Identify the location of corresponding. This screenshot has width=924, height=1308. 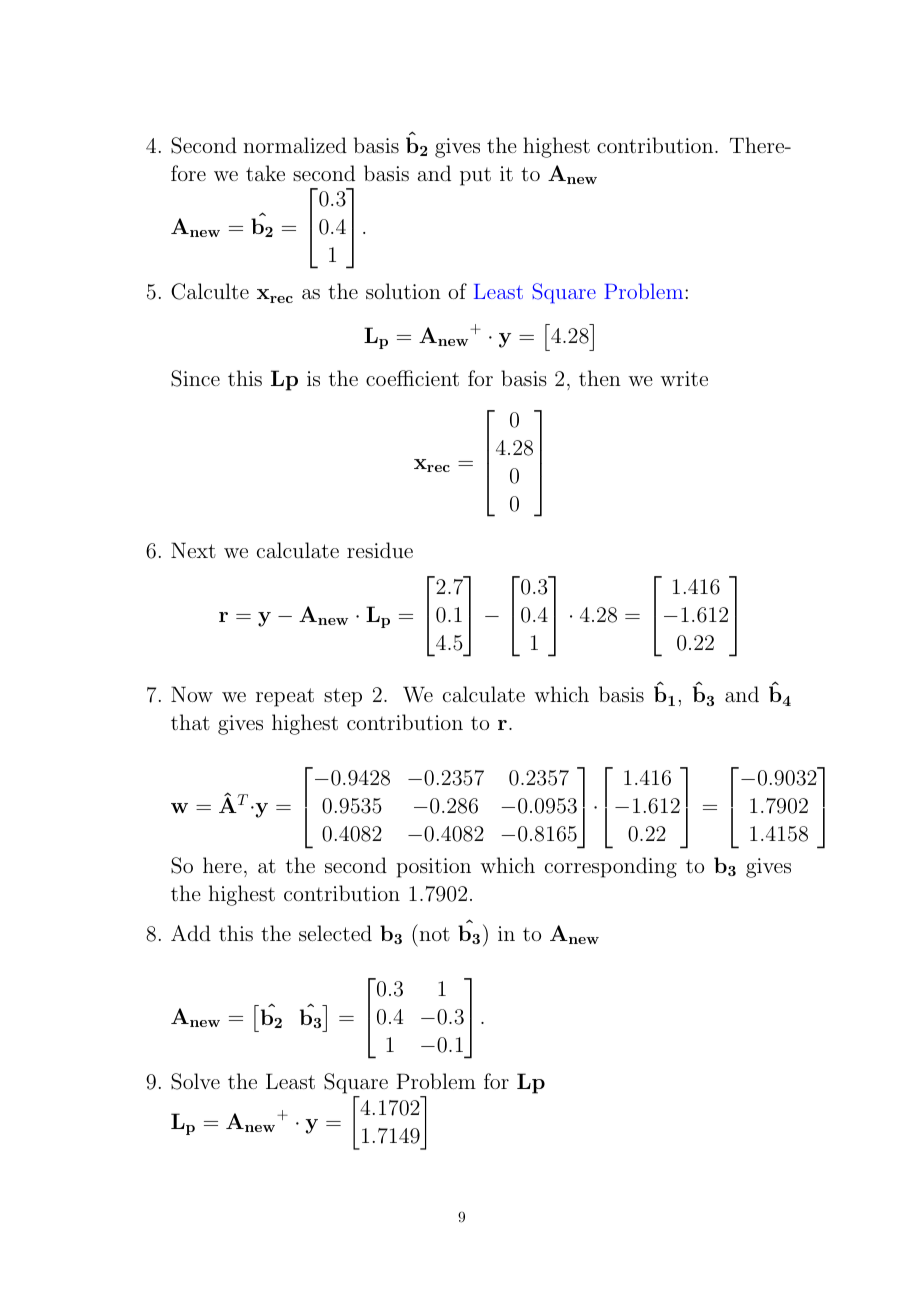
(611, 867).
